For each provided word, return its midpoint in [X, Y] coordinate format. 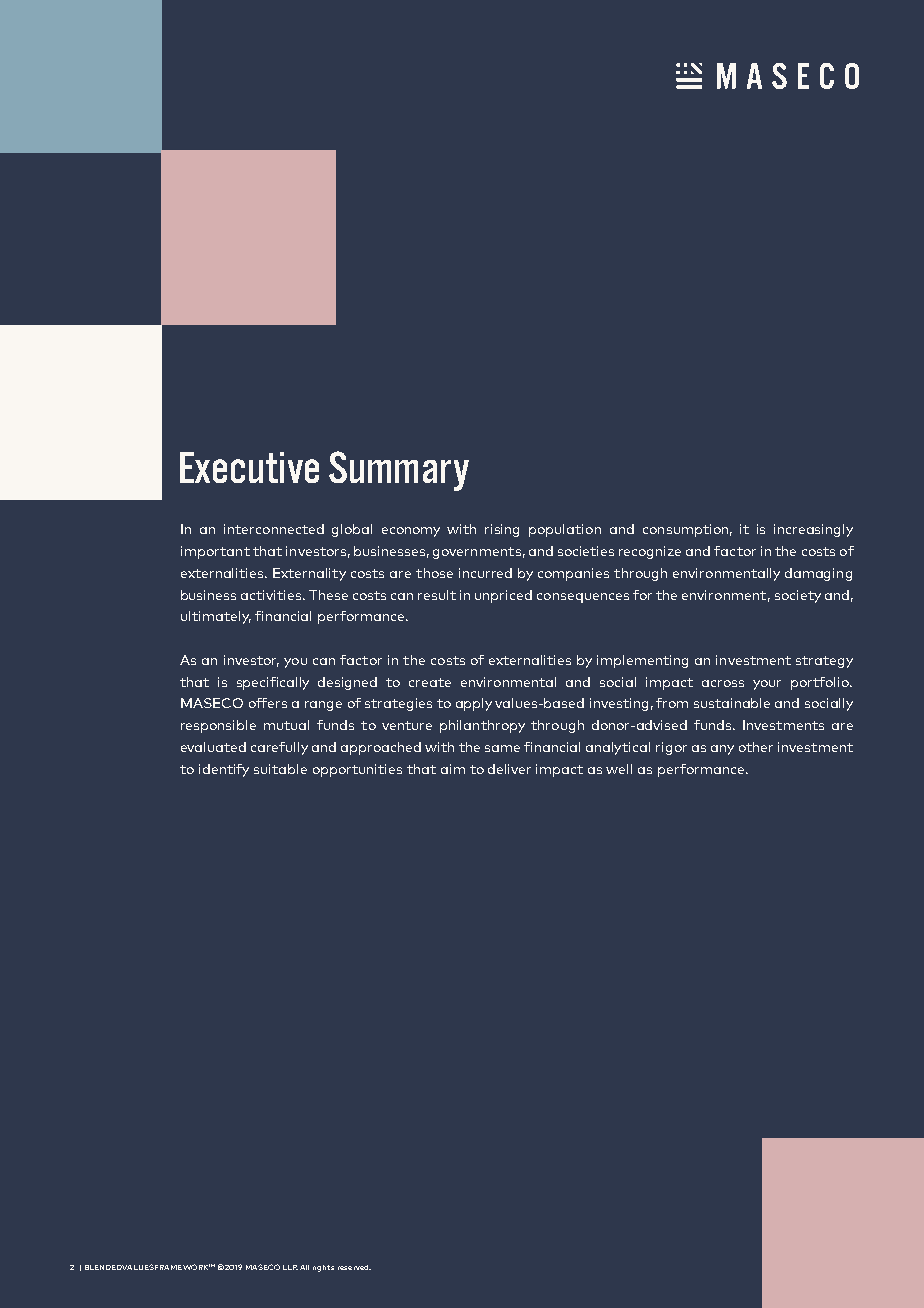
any [722, 750]
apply [474, 704]
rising [502, 530]
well [619, 769]
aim [453, 769]
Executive [249, 467]
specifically [273, 683]
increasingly [813, 530]
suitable [280, 769]
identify [224, 770]
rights [323, 1268]
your [767, 685]
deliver [509, 769]
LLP [290, 1267]
